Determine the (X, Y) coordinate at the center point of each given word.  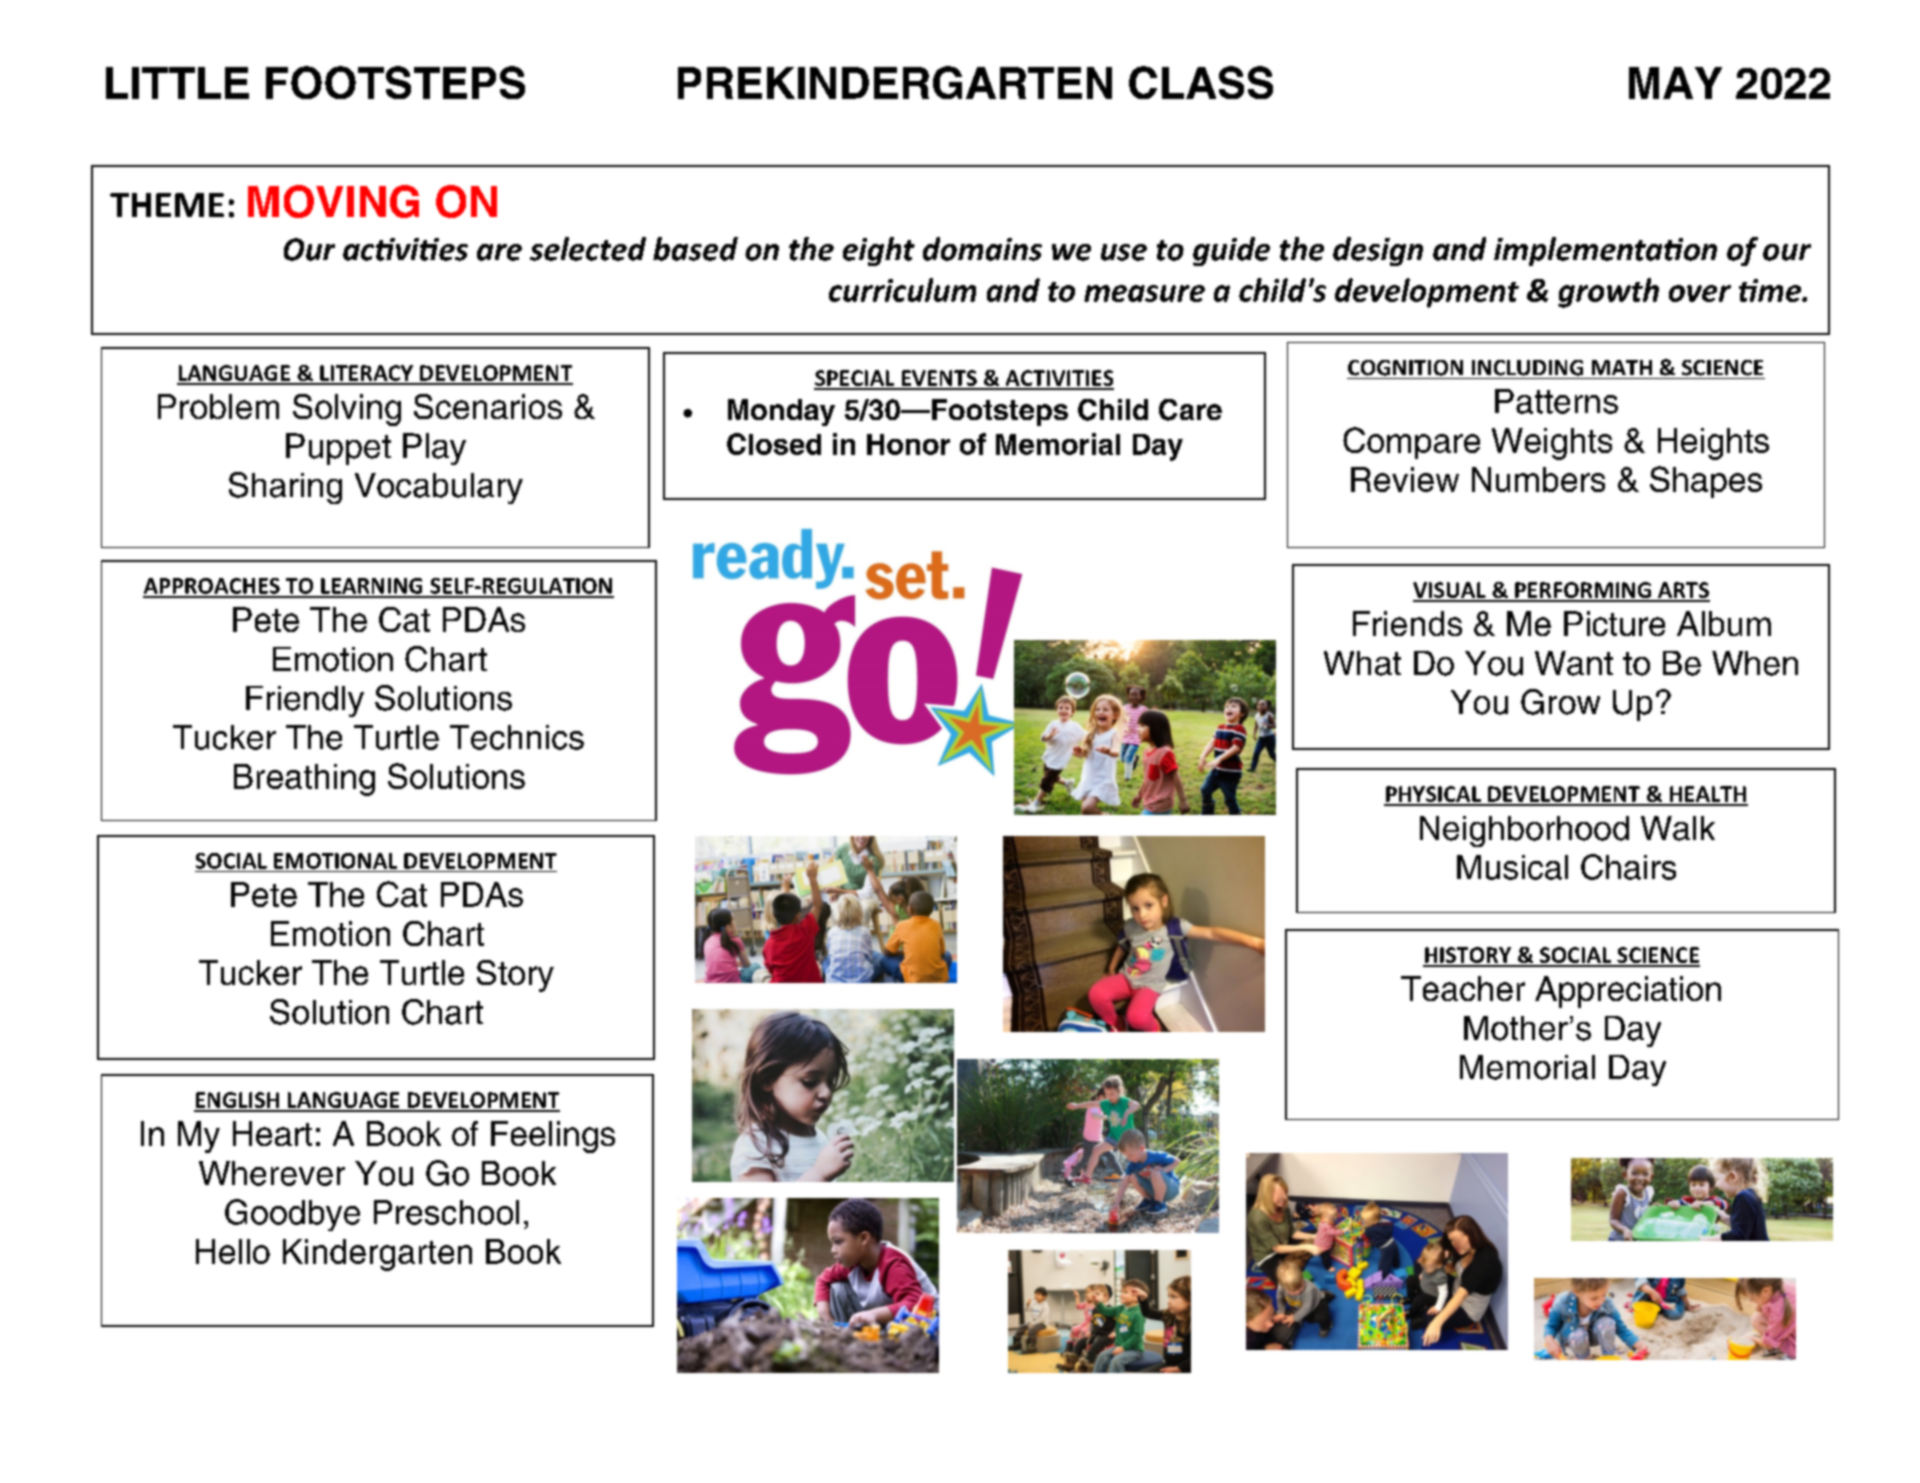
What (1362, 663)
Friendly (305, 701)
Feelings (553, 1137)
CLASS (1201, 82)
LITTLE (177, 83)
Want (1574, 663)
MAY (1675, 83)
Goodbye (292, 1215)
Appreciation (1628, 992)
